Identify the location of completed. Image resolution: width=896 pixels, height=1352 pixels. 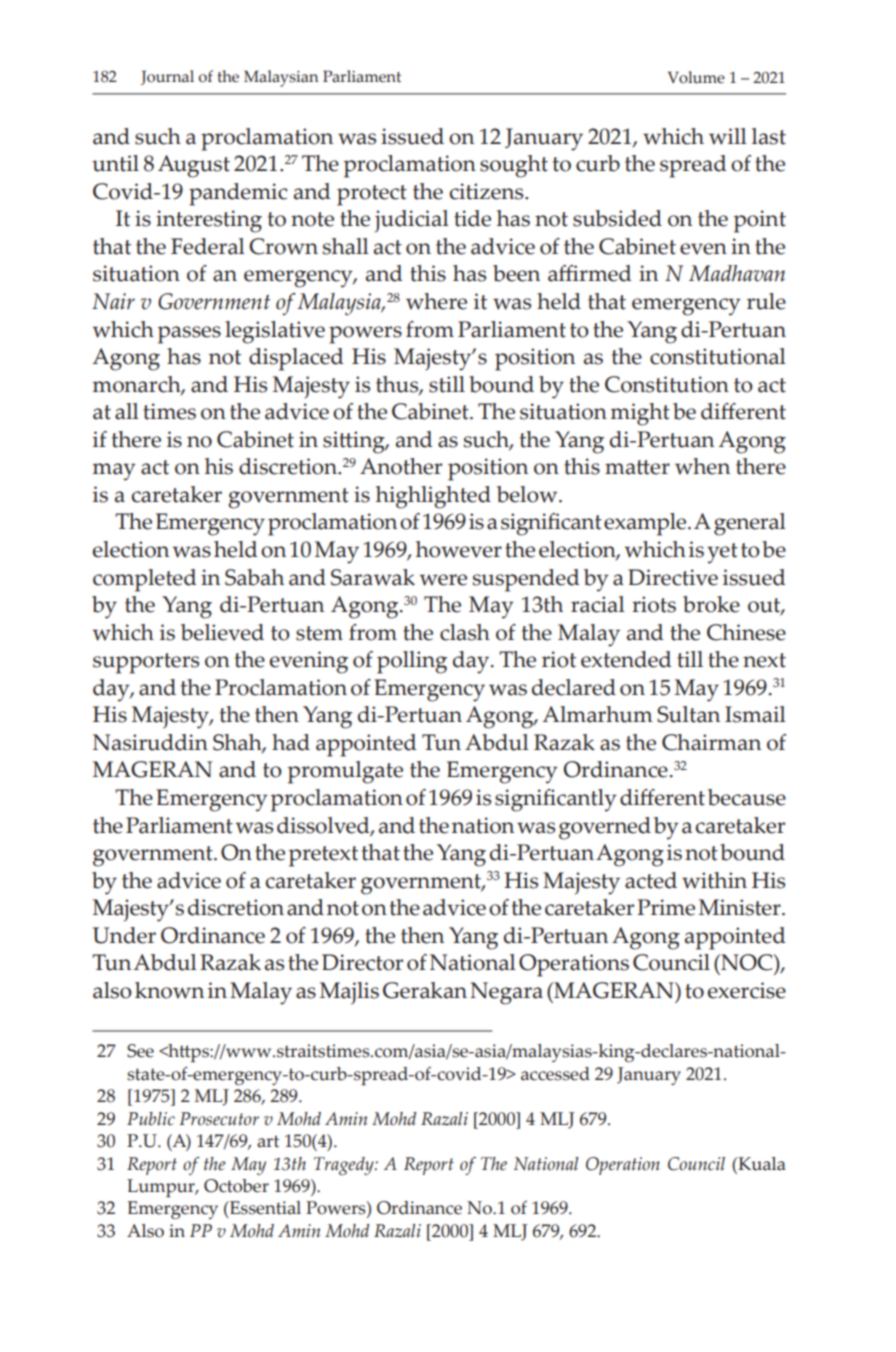
(145, 580).
